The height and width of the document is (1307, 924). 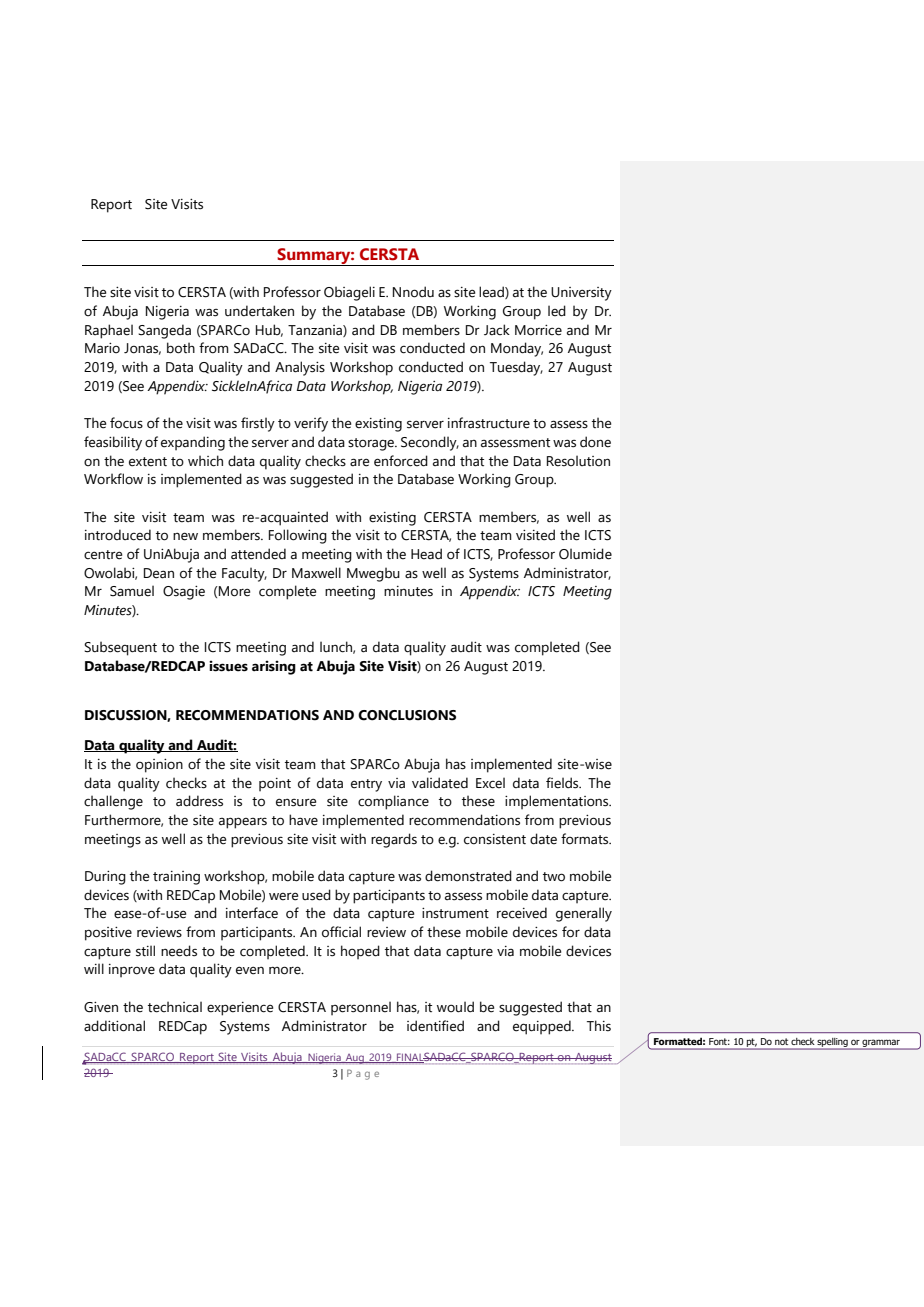 I want to click on Jack, so click(x=497, y=330).
